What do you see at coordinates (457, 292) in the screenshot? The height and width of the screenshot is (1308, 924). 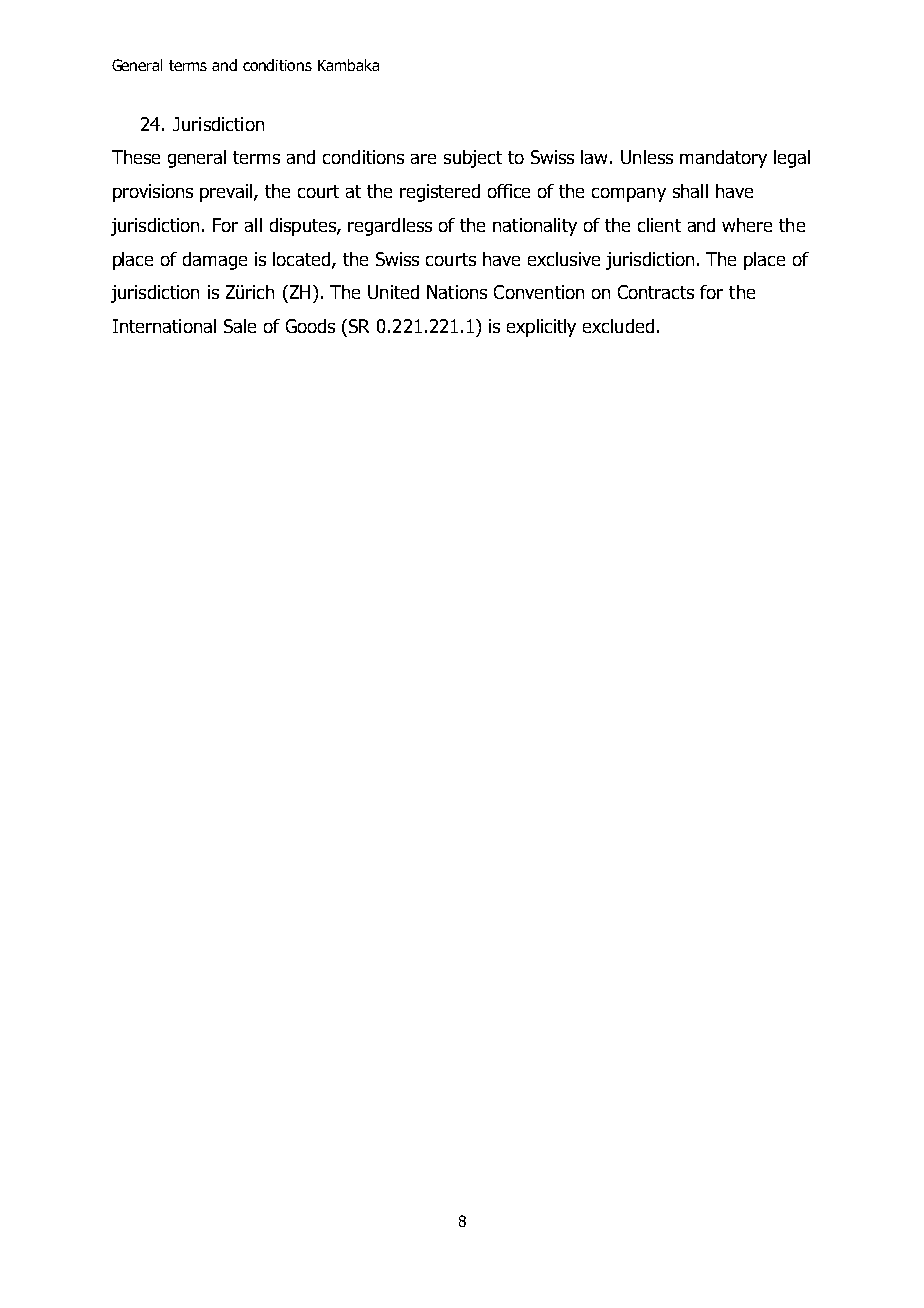 I see `Nations` at bounding box center [457, 292].
